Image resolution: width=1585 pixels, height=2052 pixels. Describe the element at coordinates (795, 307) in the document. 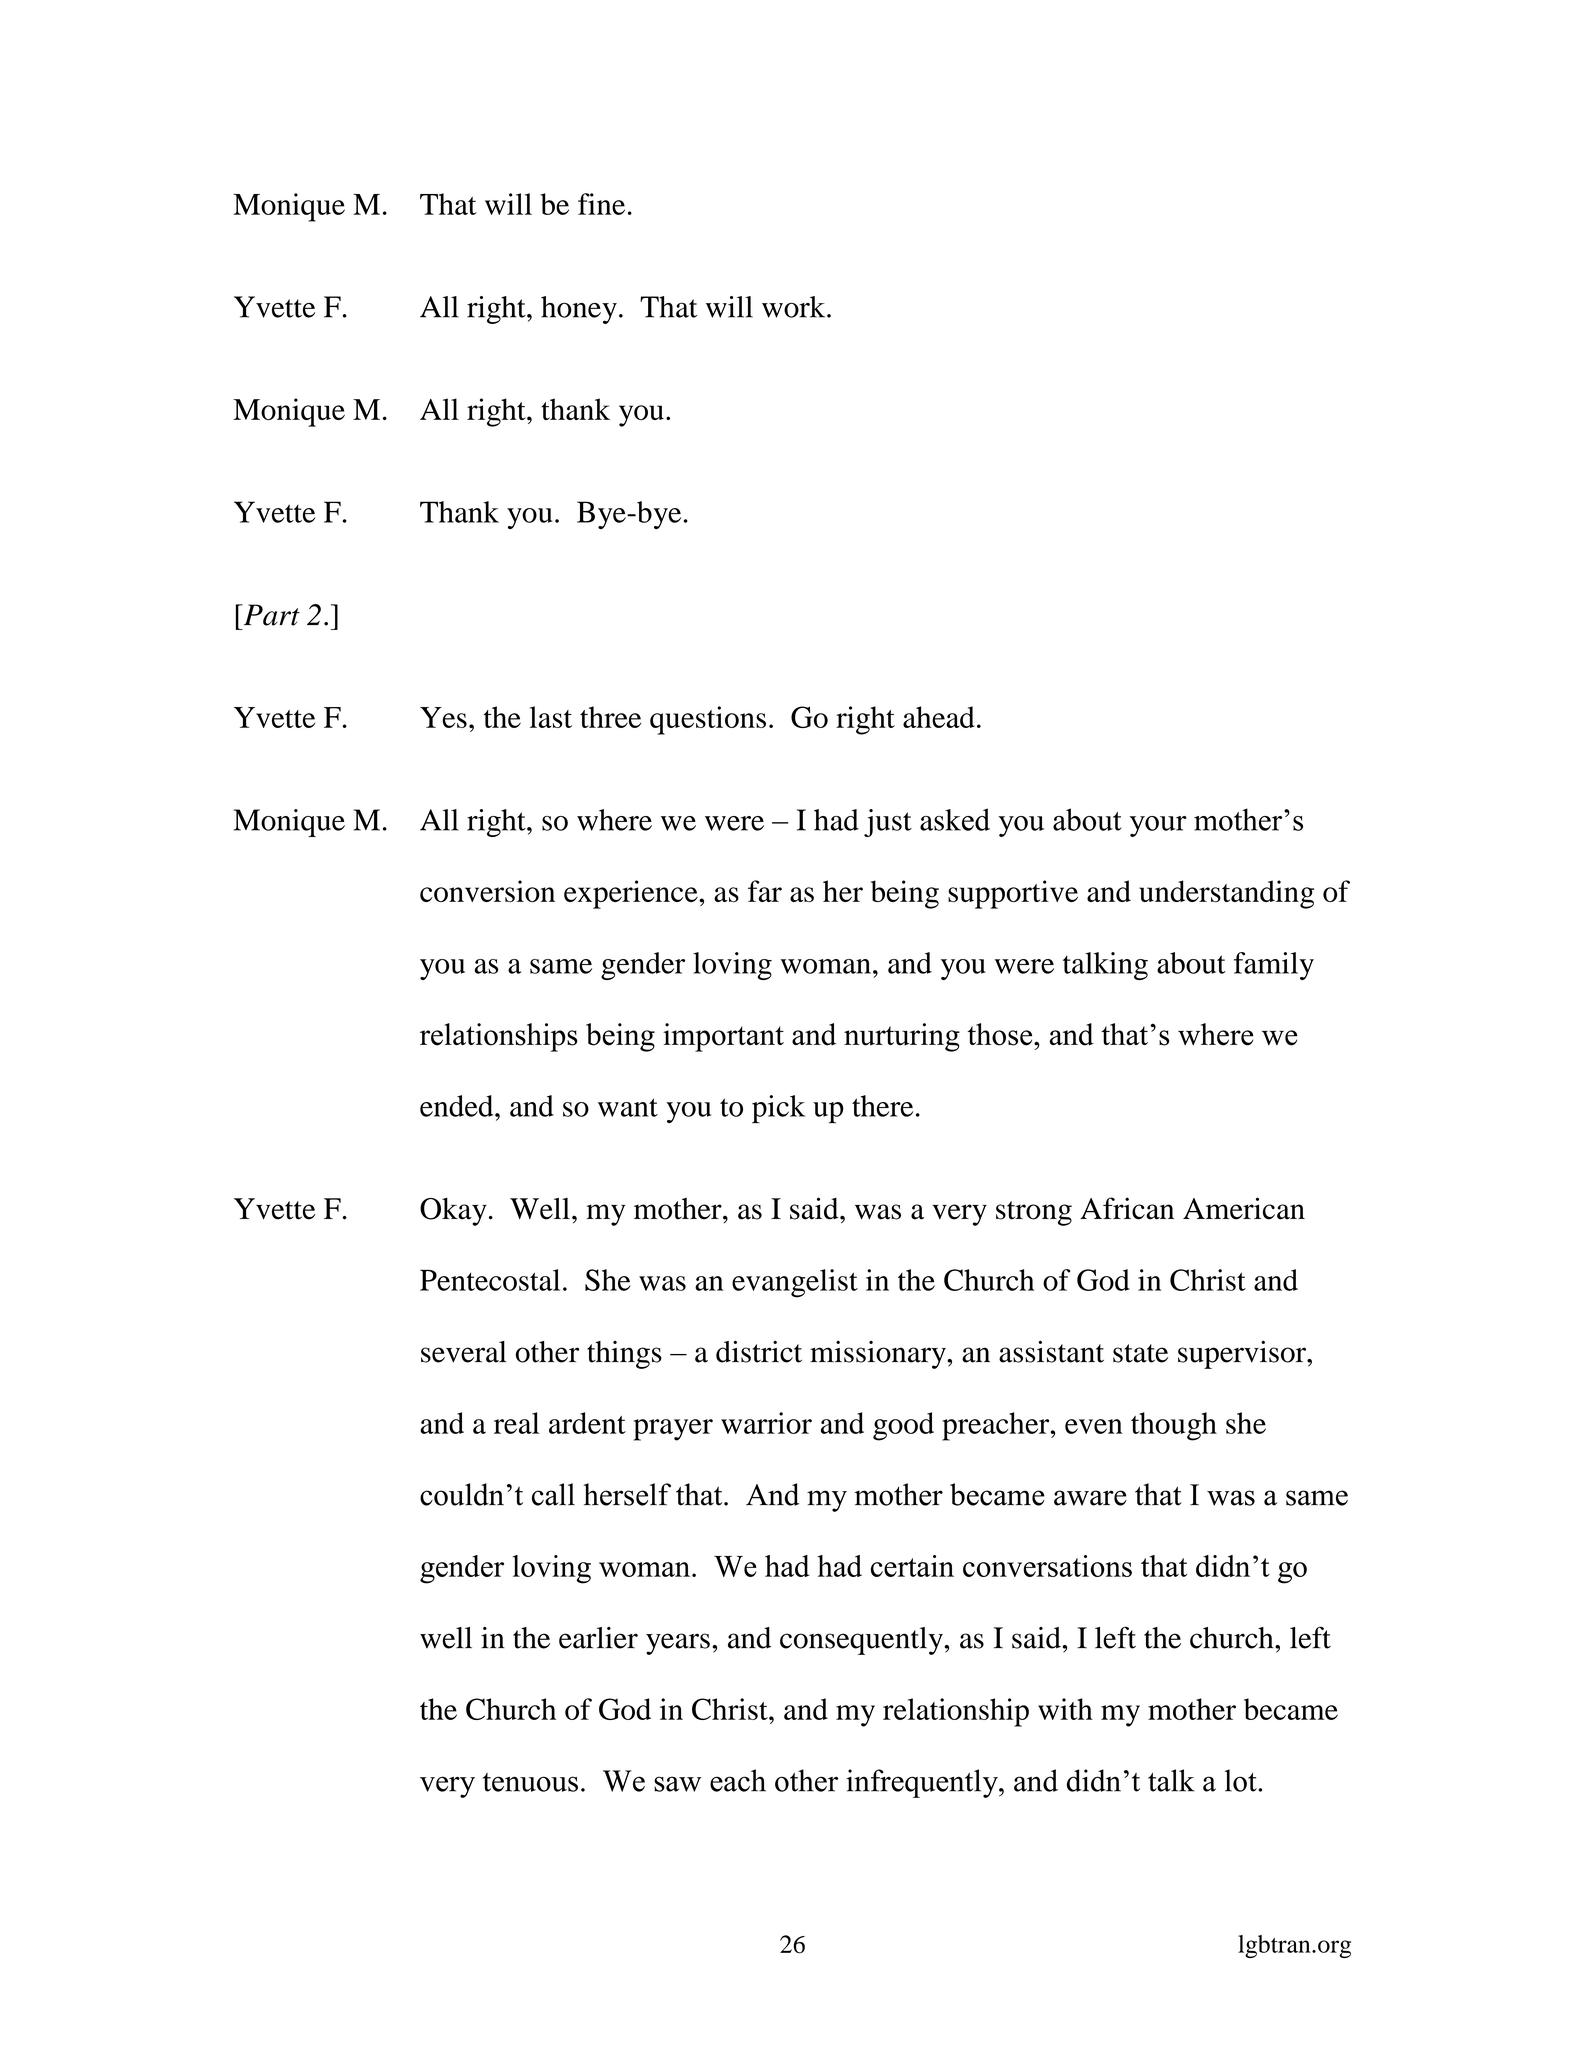

I see `work` at that location.
